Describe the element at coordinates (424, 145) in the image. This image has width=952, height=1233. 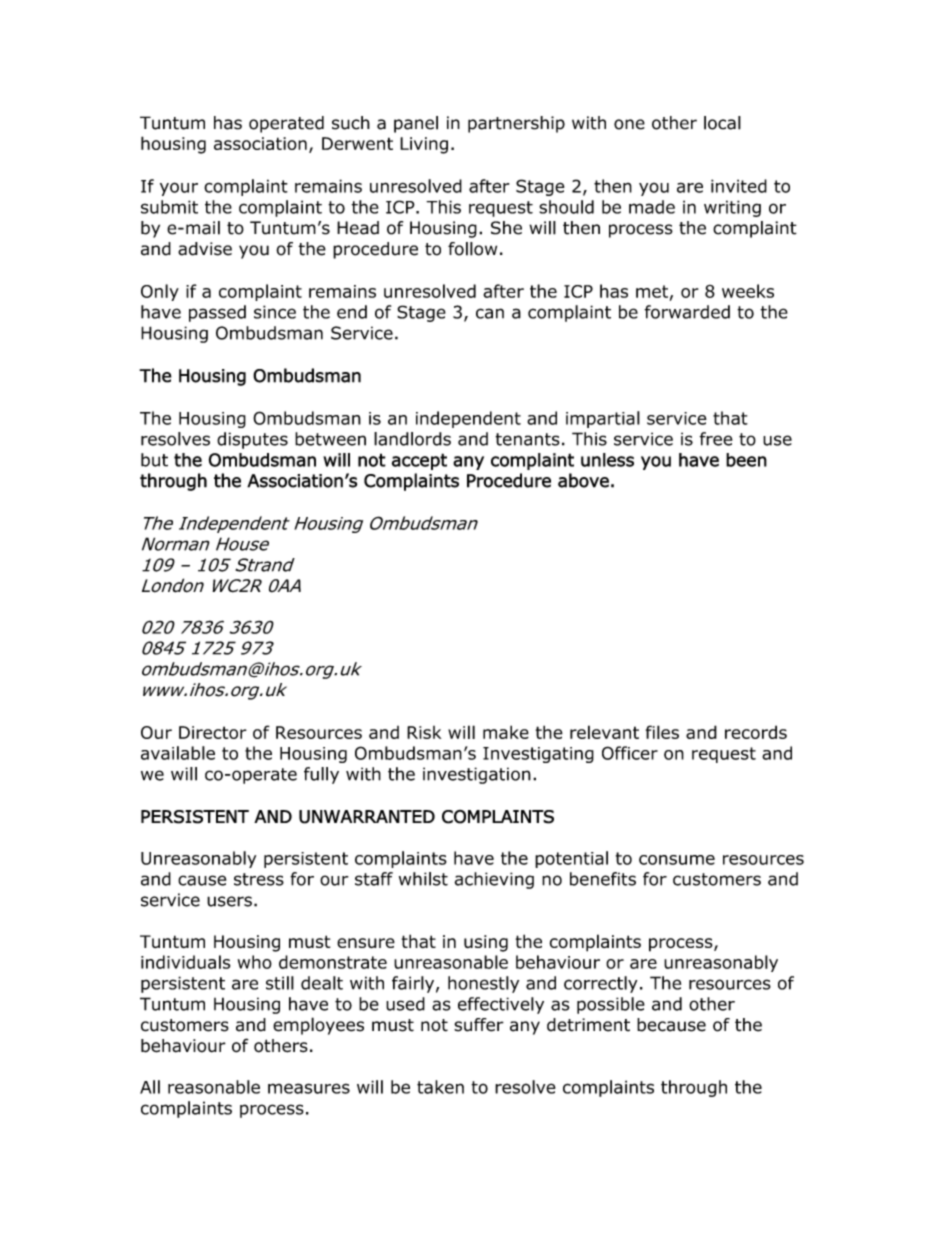
I see `Living` at that location.
